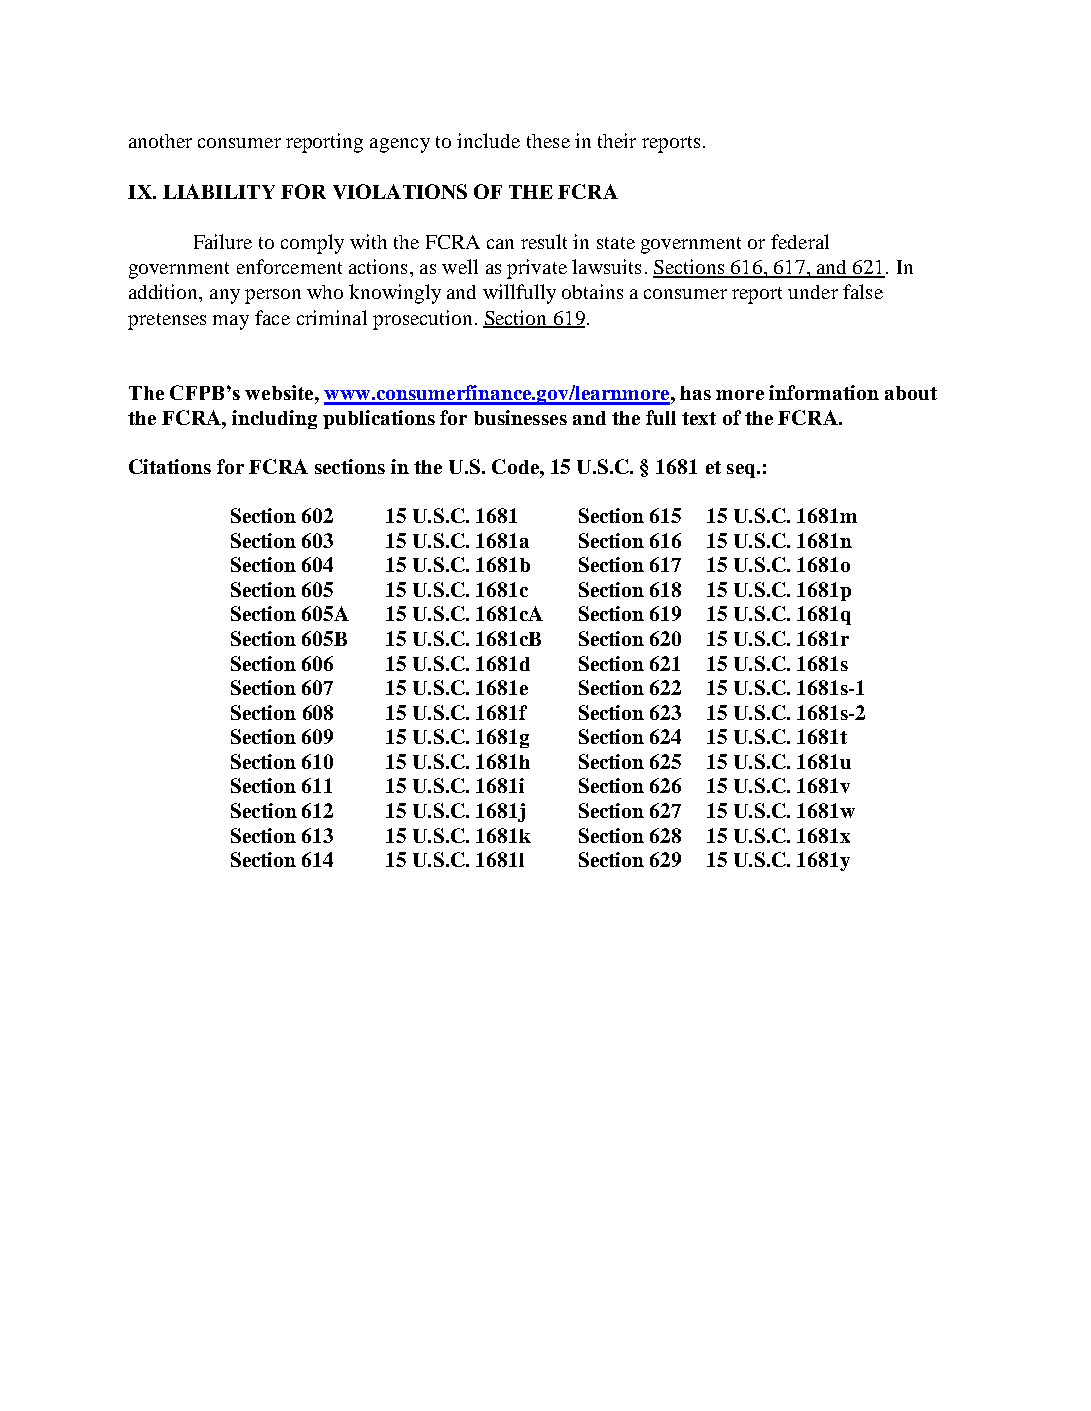 This screenshot has height=1411, width=1091. Describe the element at coordinates (742, 471) in the screenshot. I see `seq` at that location.
